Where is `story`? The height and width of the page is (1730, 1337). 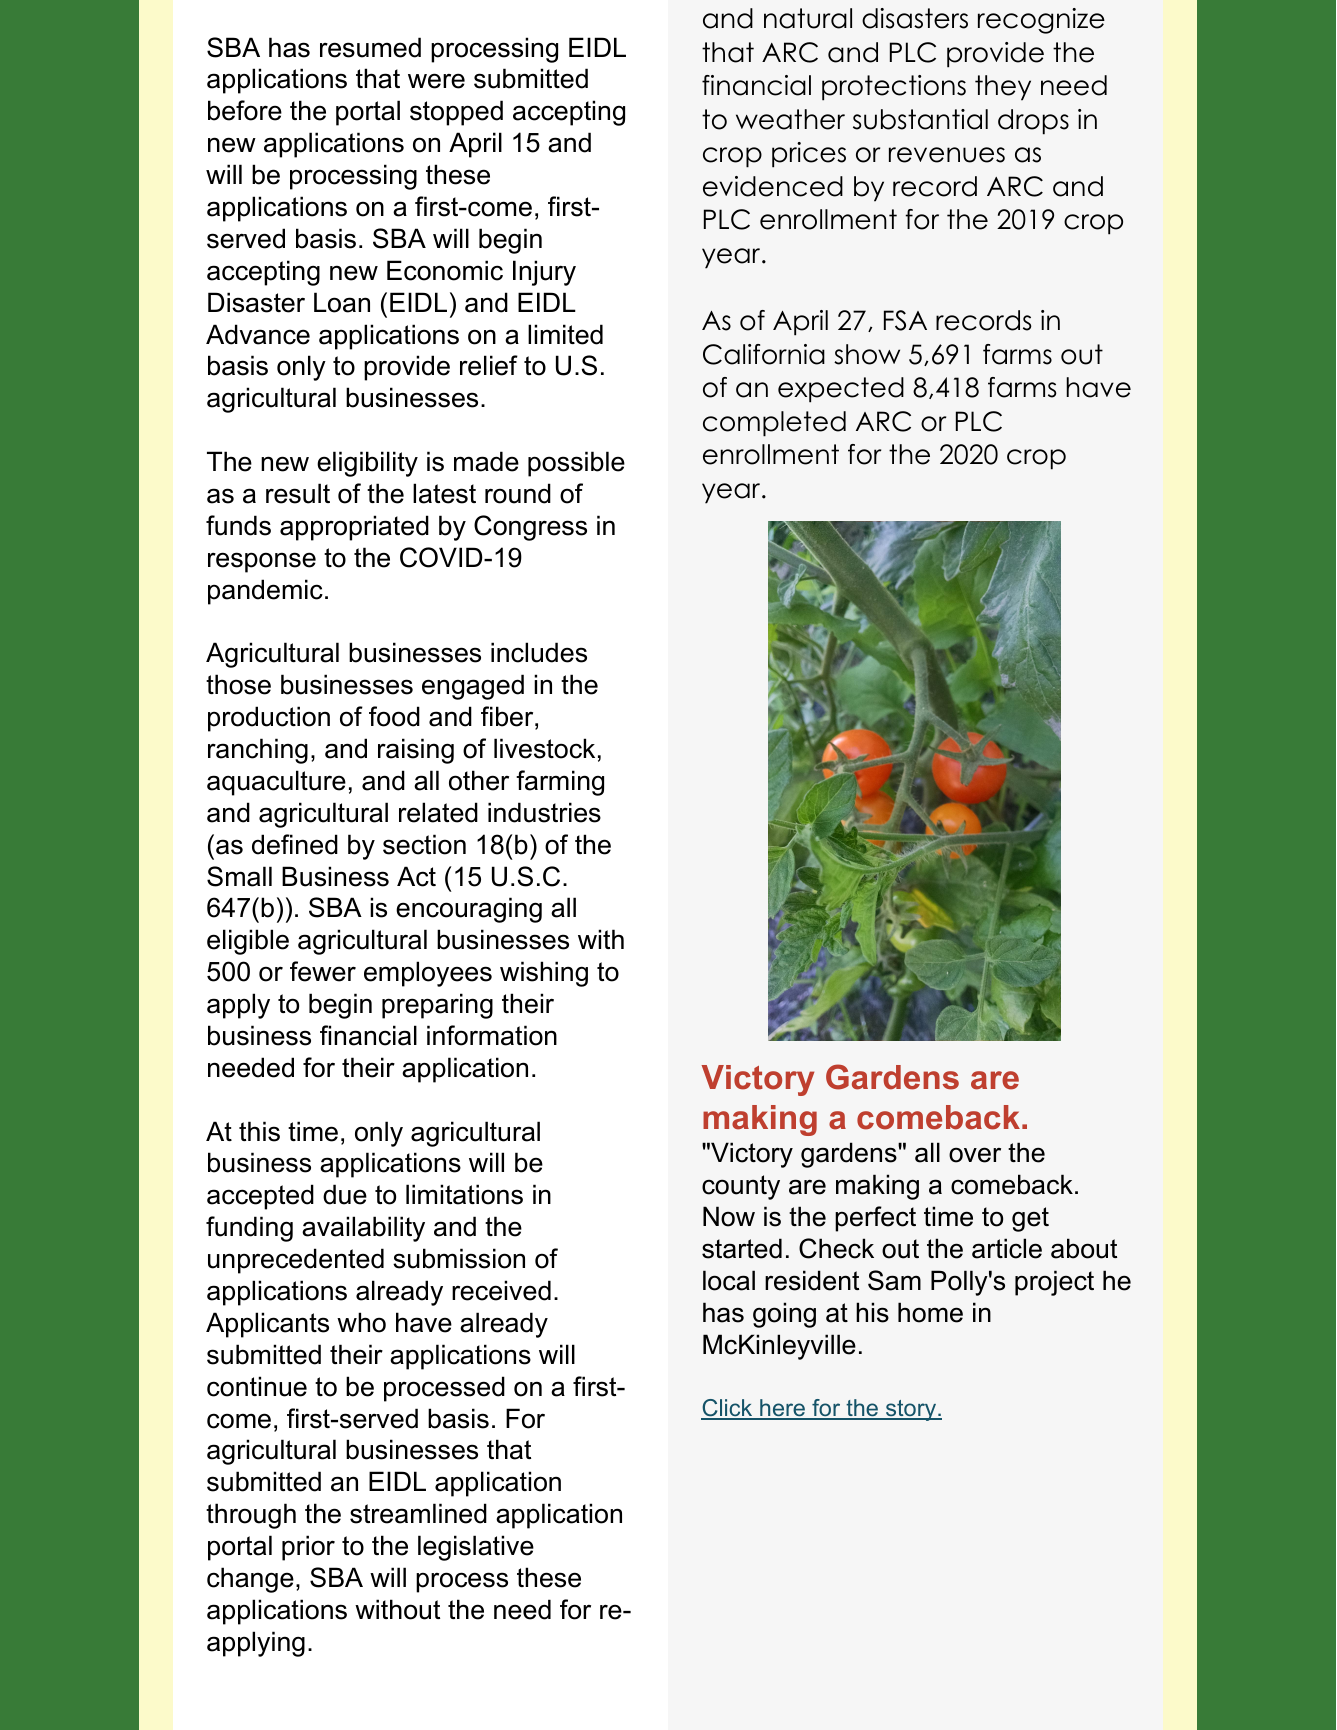 story is located at coordinates (911, 1410).
